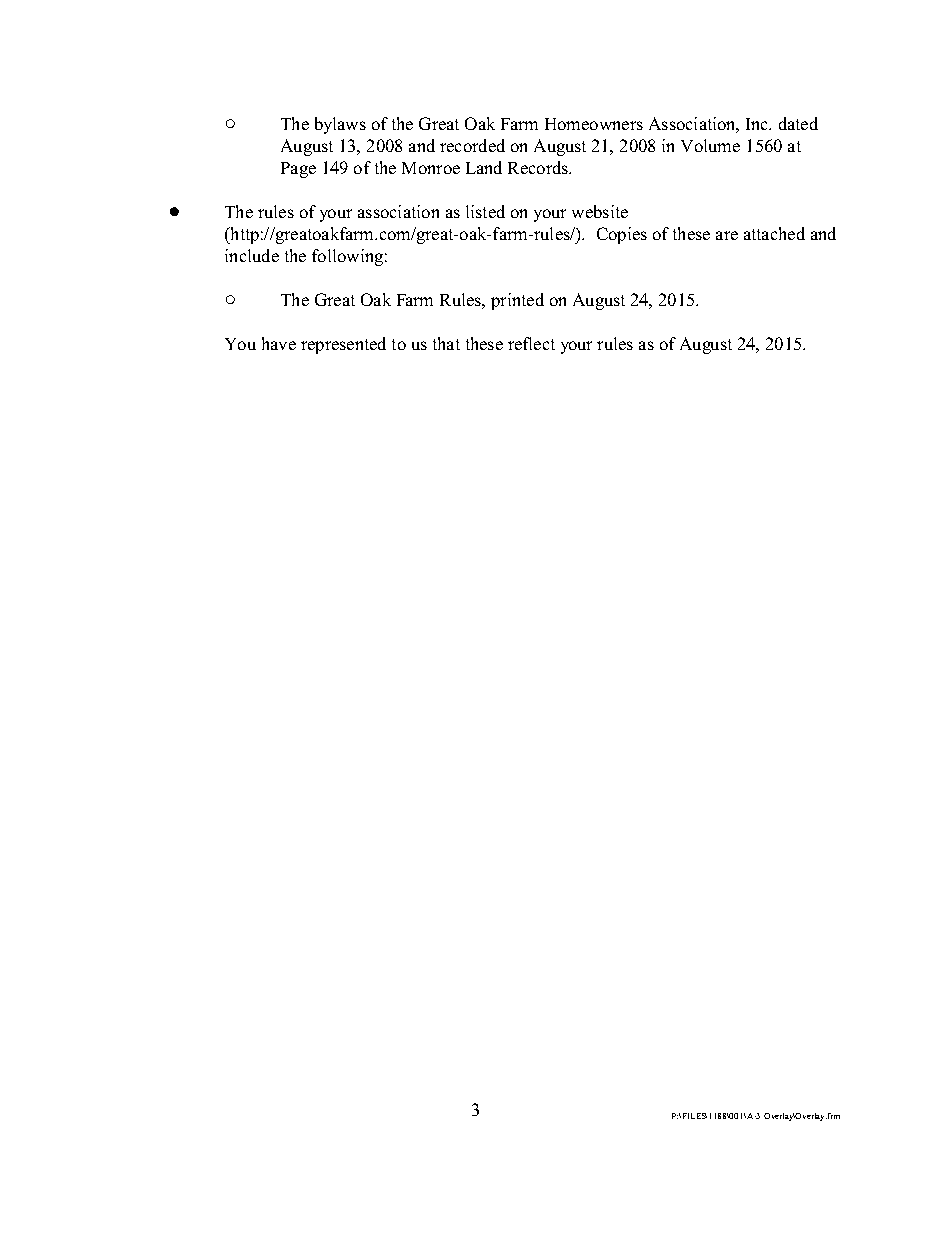 This document has height=1233, width=952. I want to click on reflect, so click(531, 343).
